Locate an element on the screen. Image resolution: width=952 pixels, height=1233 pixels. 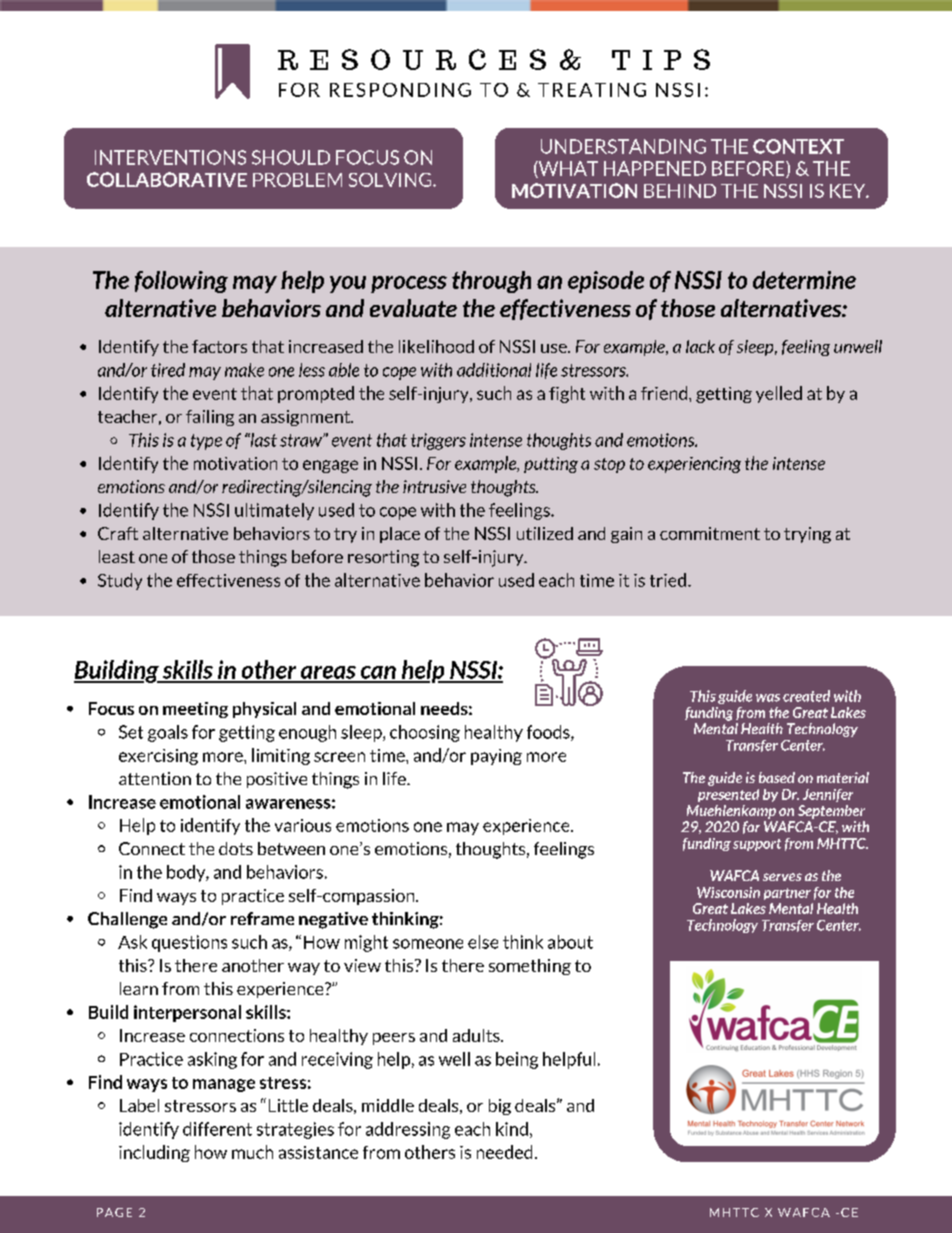
was is located at coordinates (768, 698).
